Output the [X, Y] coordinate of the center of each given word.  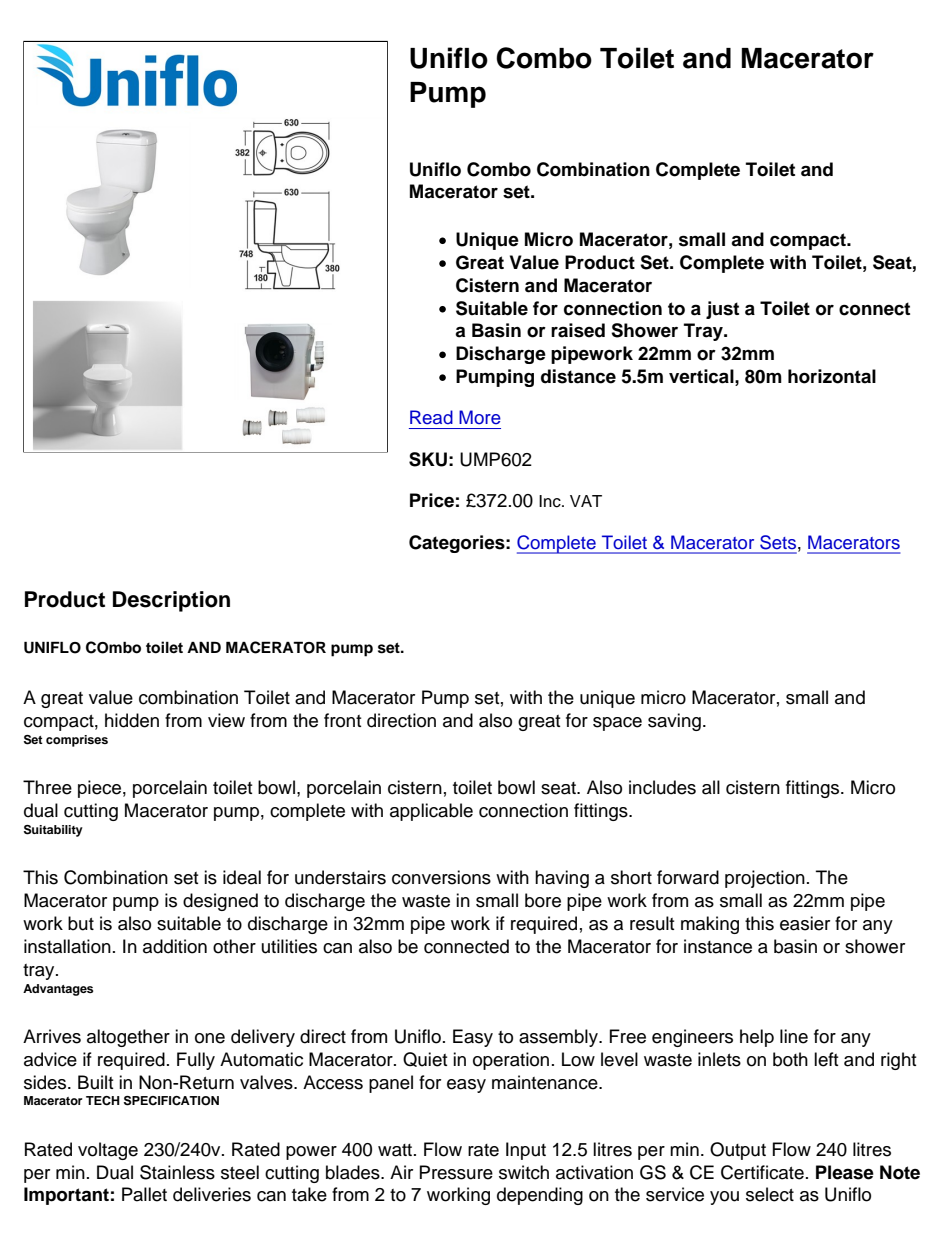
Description [171, 601]
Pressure [456, 1172]
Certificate [762, 1172]
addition [175, 946]
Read [431, 417]
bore [543, 900]
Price [432, 500]
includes [662, 787]
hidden [132, 720]
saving [674, 722]
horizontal [832, 376]
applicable [431, 812]
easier [805, 923]
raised [578, 330]
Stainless [177, 1172]
